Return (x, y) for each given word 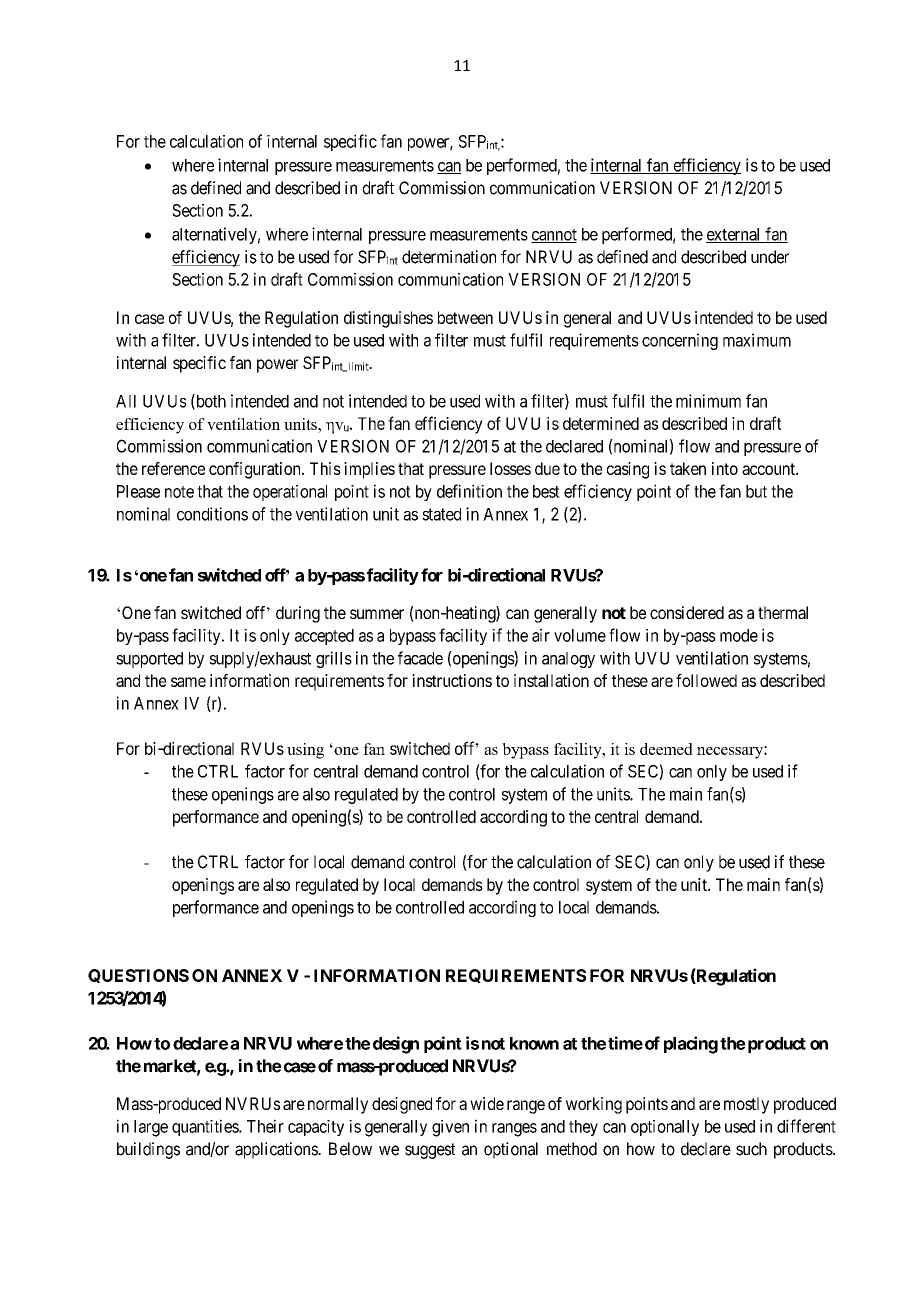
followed (706, 680)
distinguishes (388, 319)
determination (449, 257)
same (188, 682)
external (734, 235)
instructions (452, 680)
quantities (206, 1127)
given (450, 1128)
